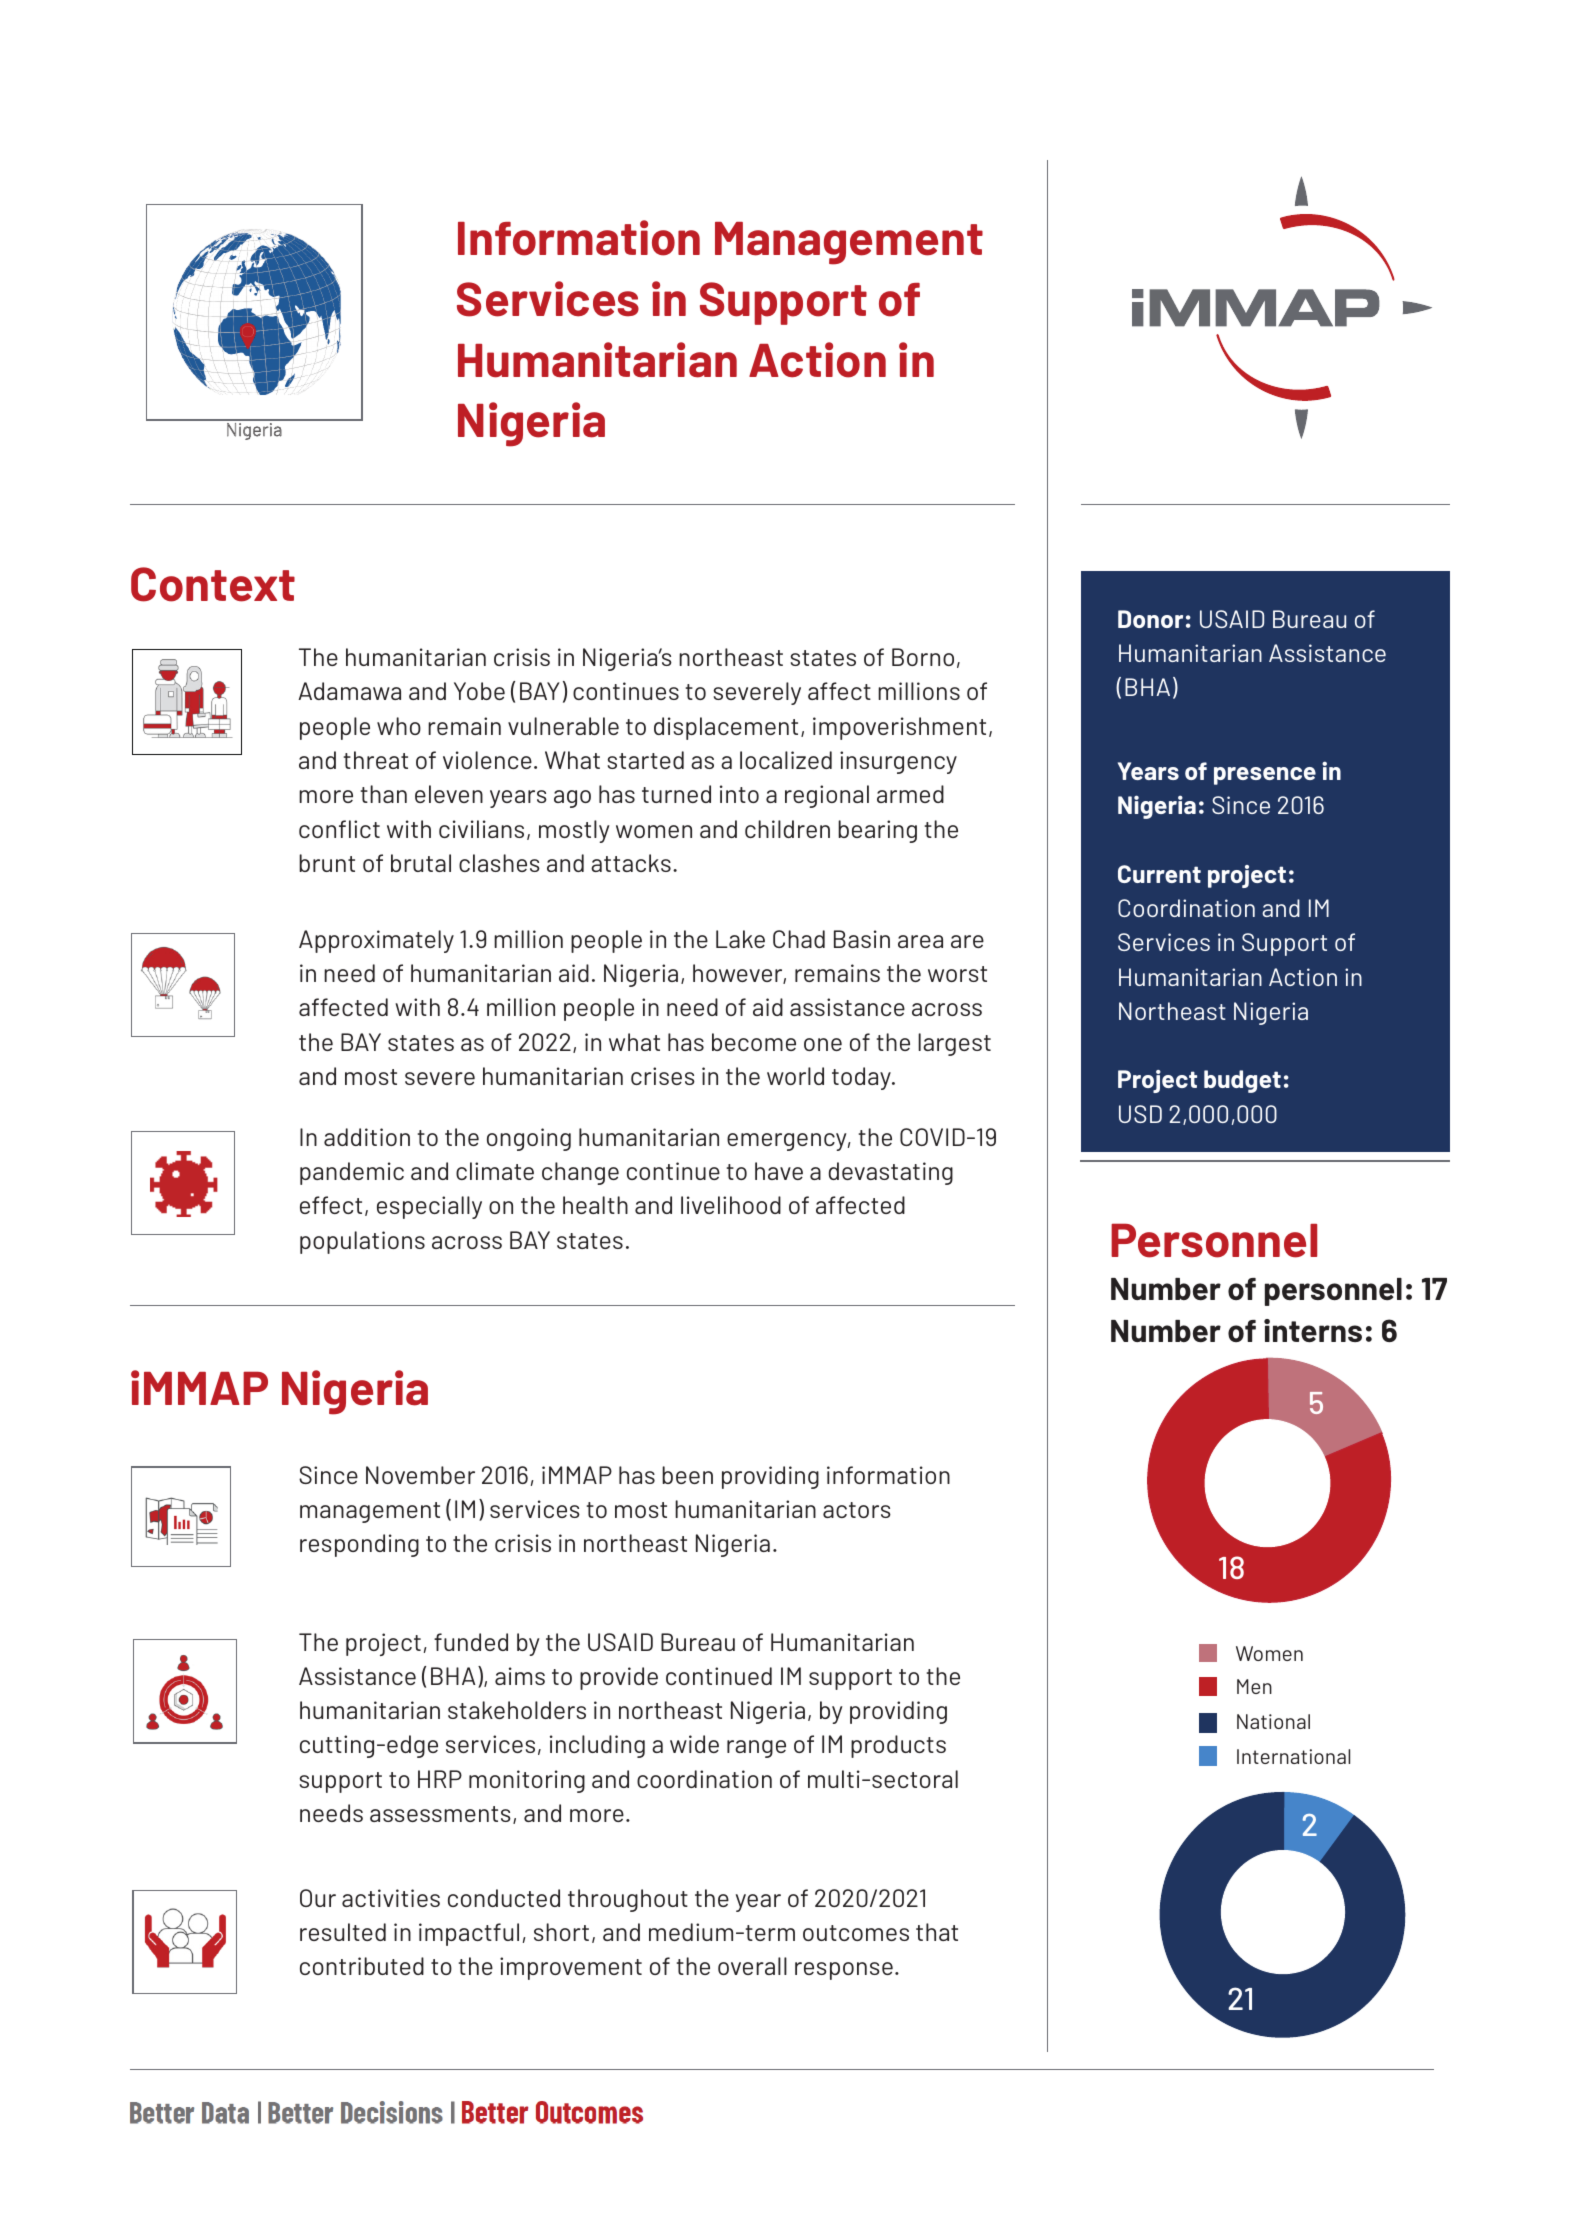 The image size is (1570, 2221). Describe the element at coordinates (726, 728) in the document. I see `displacement` at that location.
